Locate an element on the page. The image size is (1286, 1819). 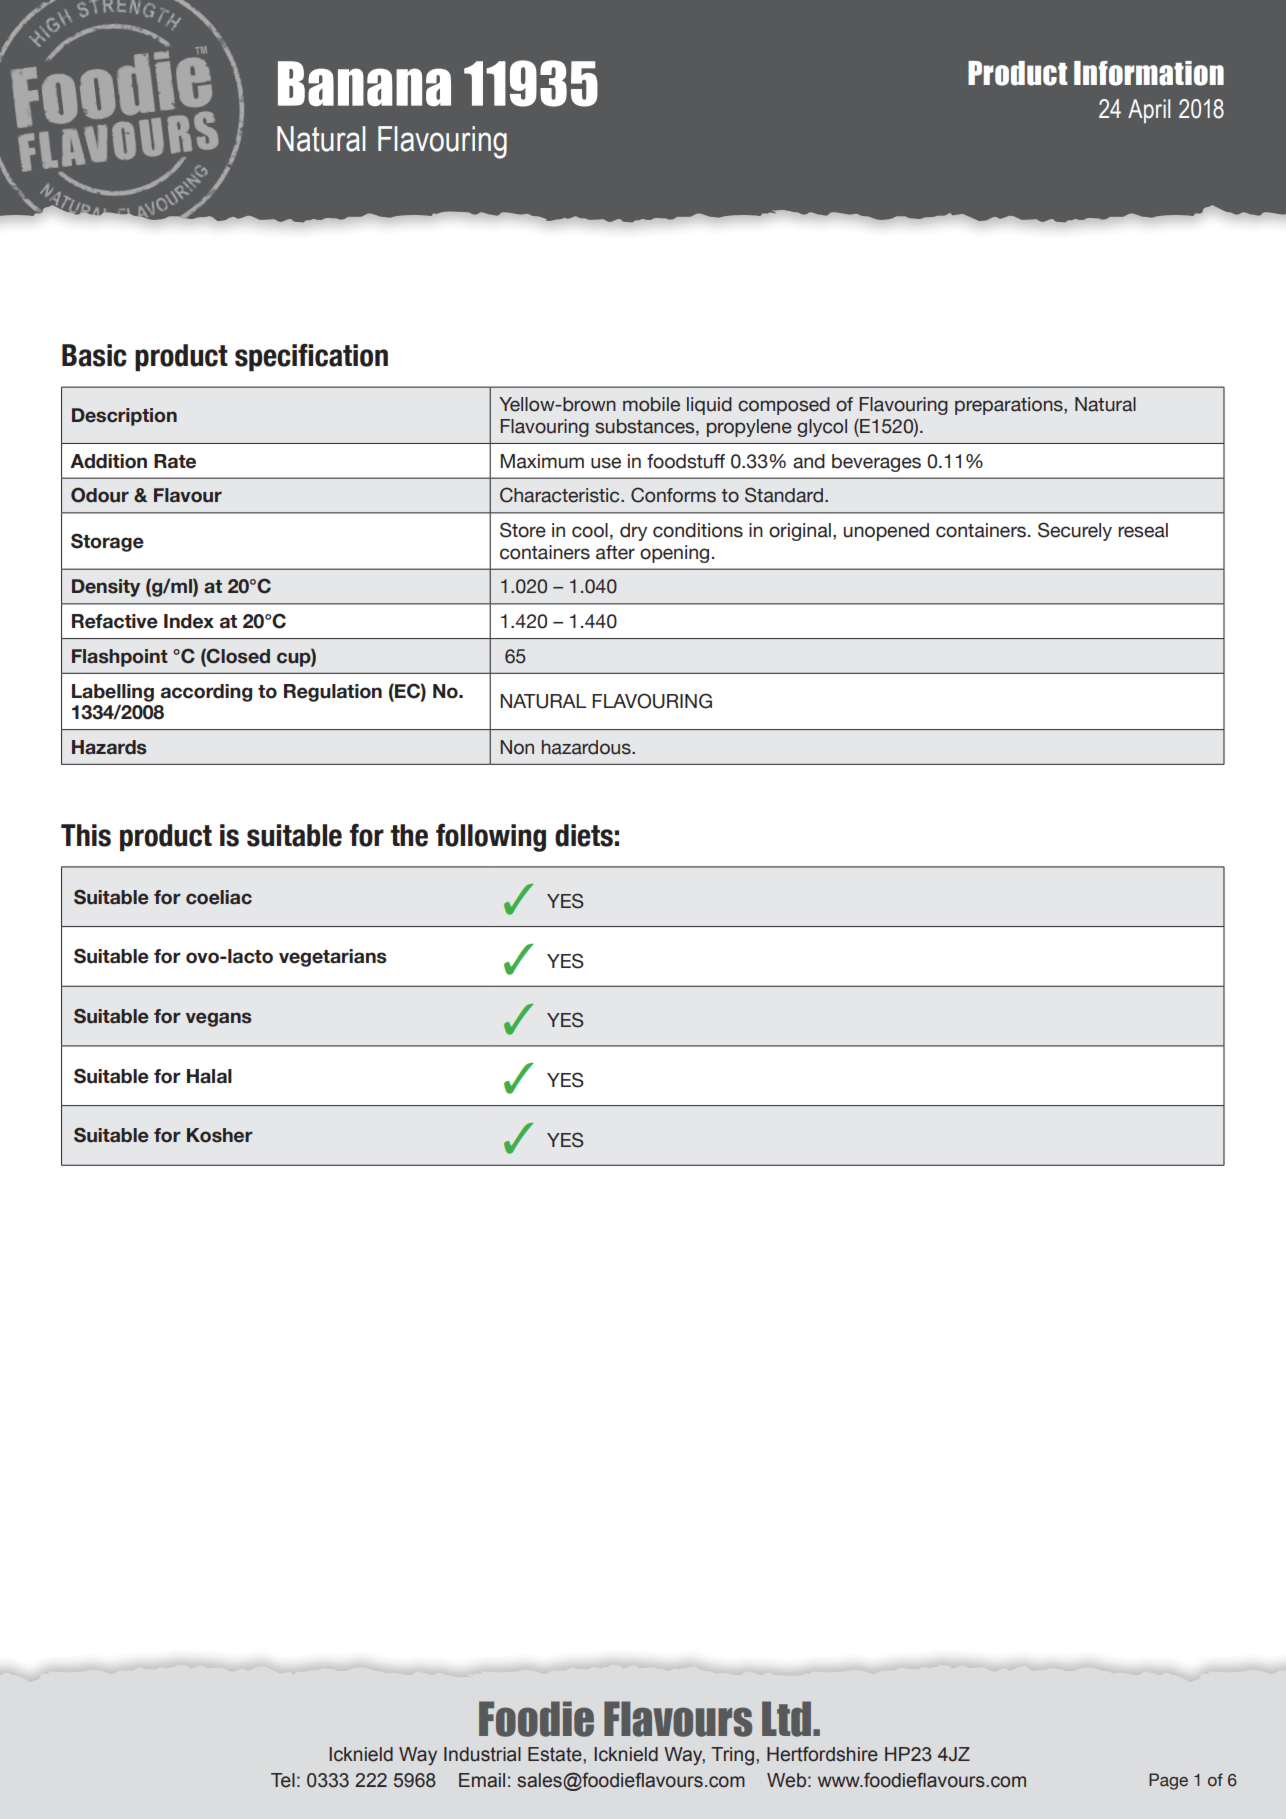
Banana is located at coordinates (364, 84).
